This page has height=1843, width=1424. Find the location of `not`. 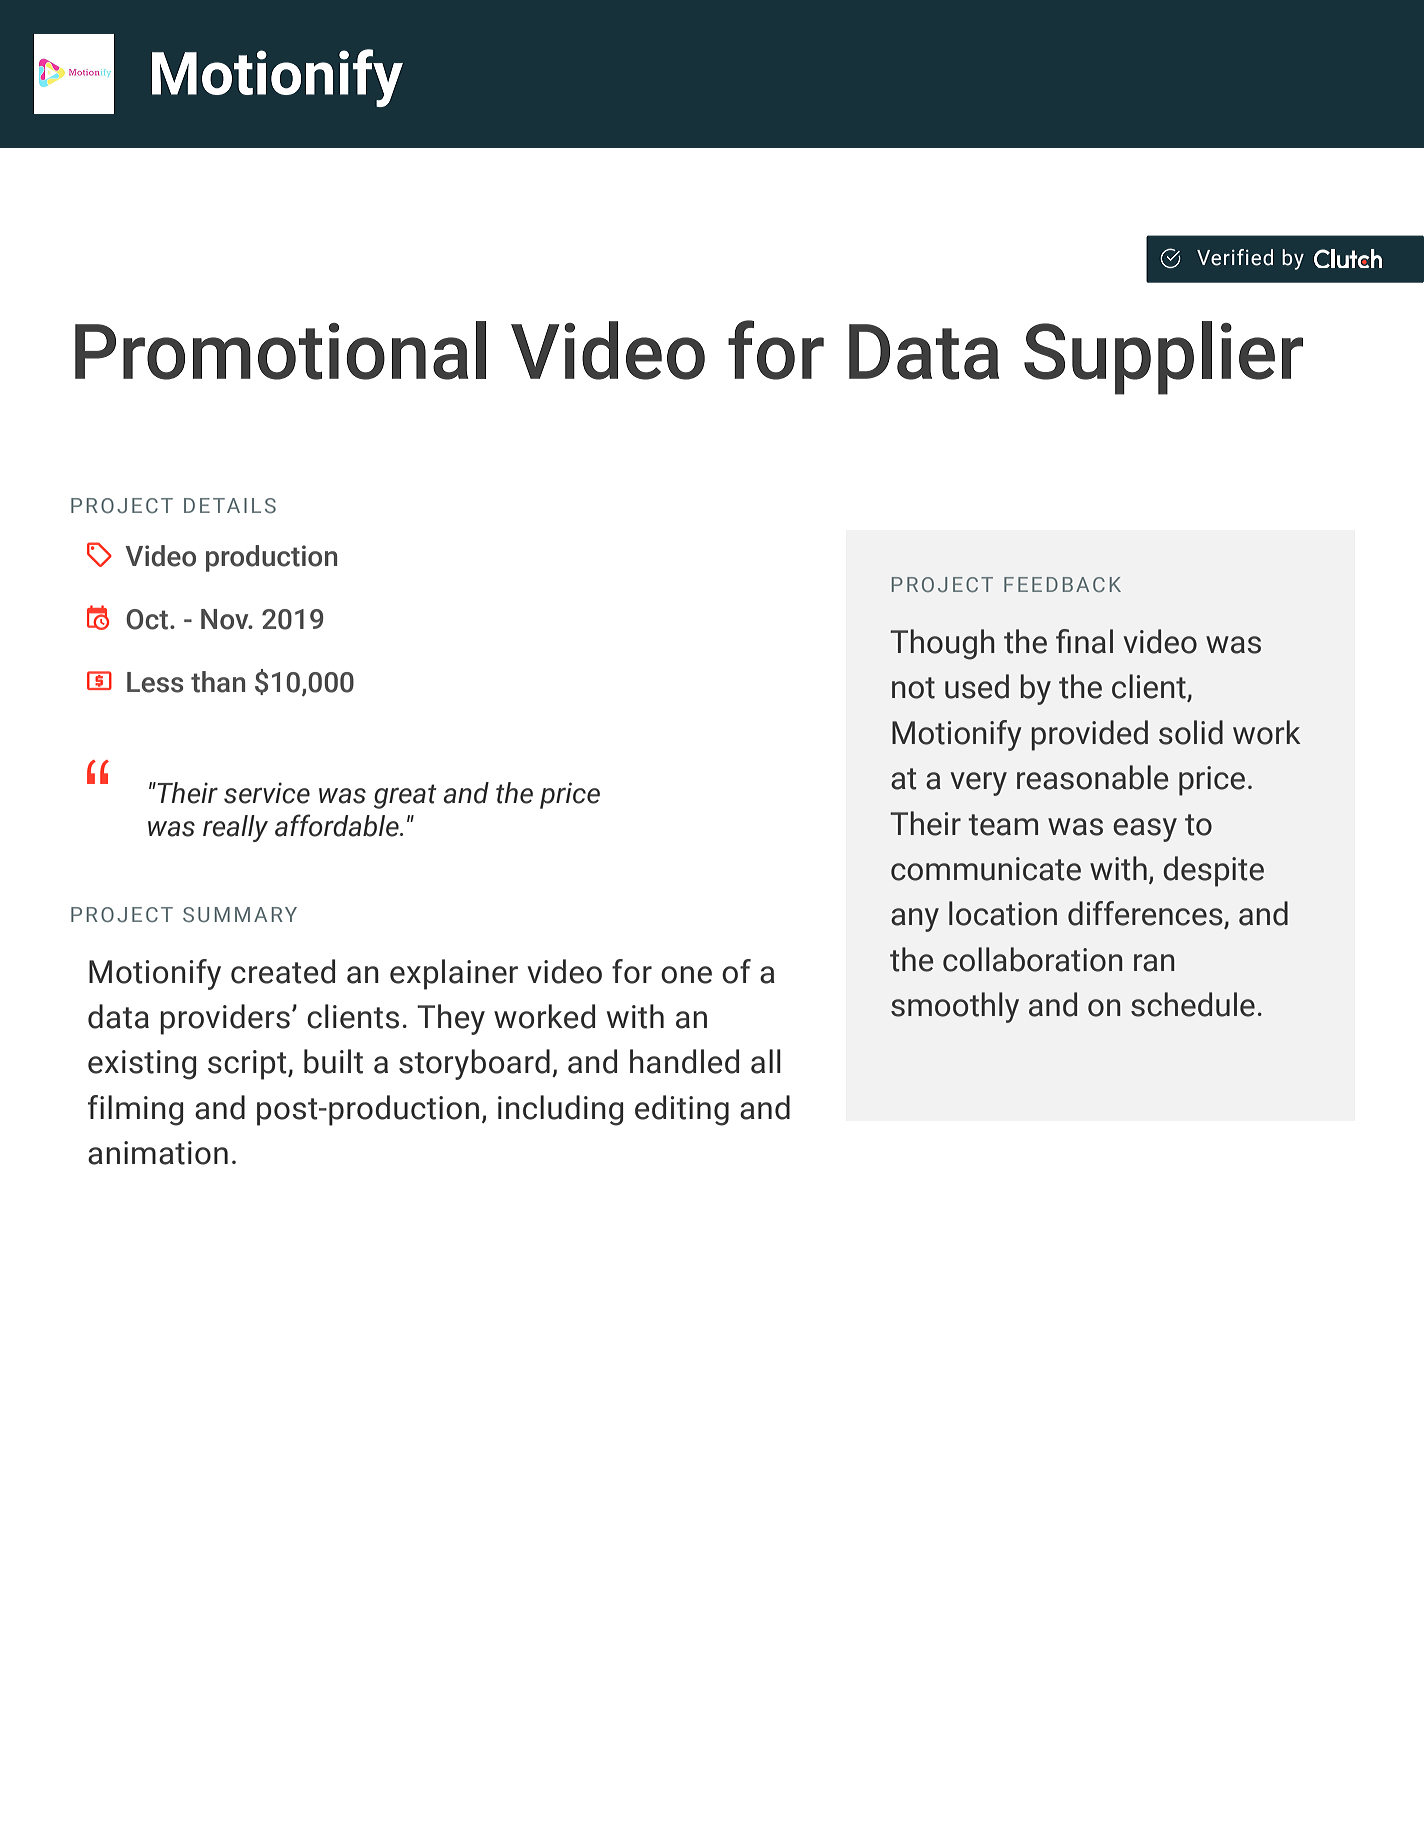

not is located at coordinates (913, 688).
